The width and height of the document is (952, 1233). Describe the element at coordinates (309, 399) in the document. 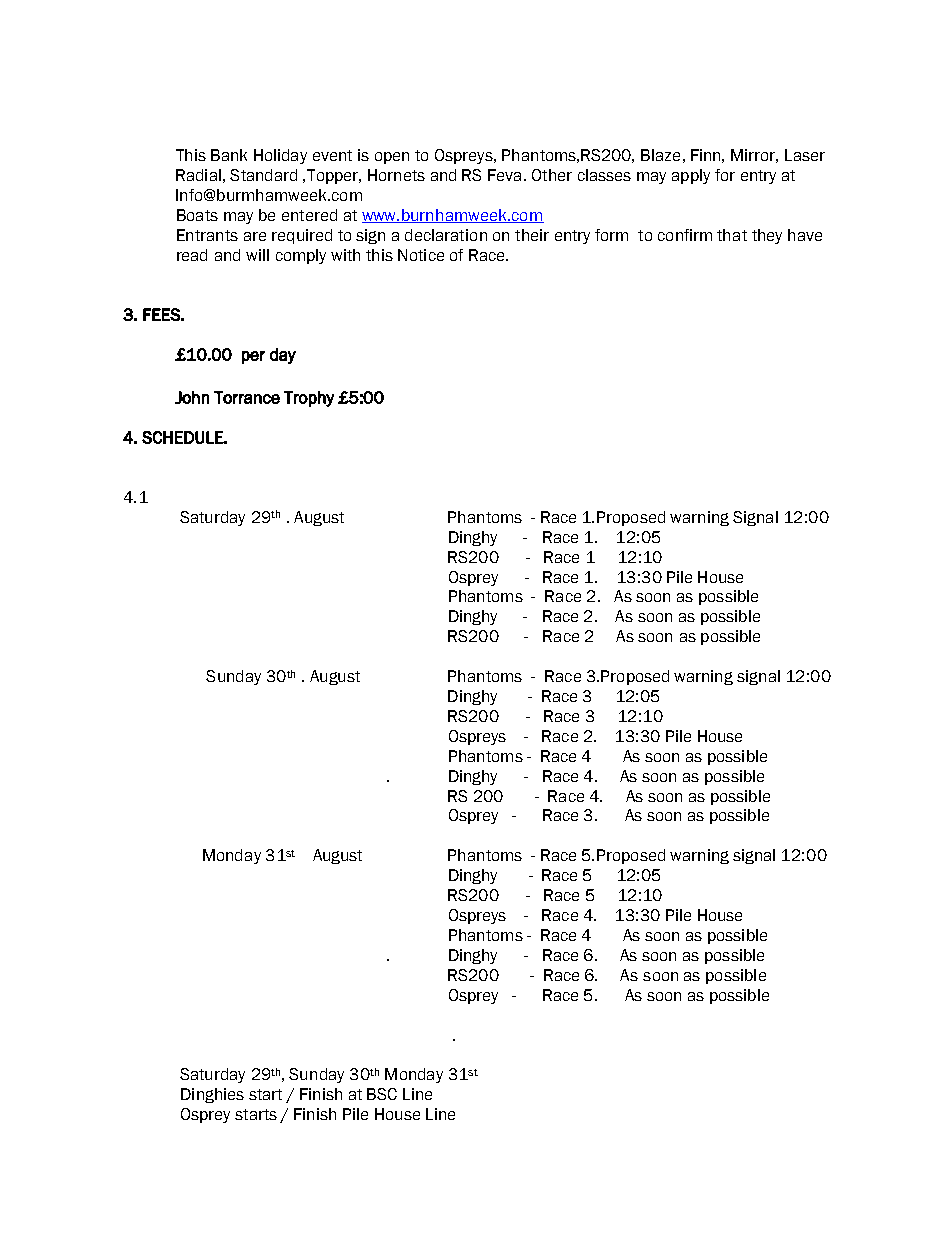

I see `Trophy` at that location.
